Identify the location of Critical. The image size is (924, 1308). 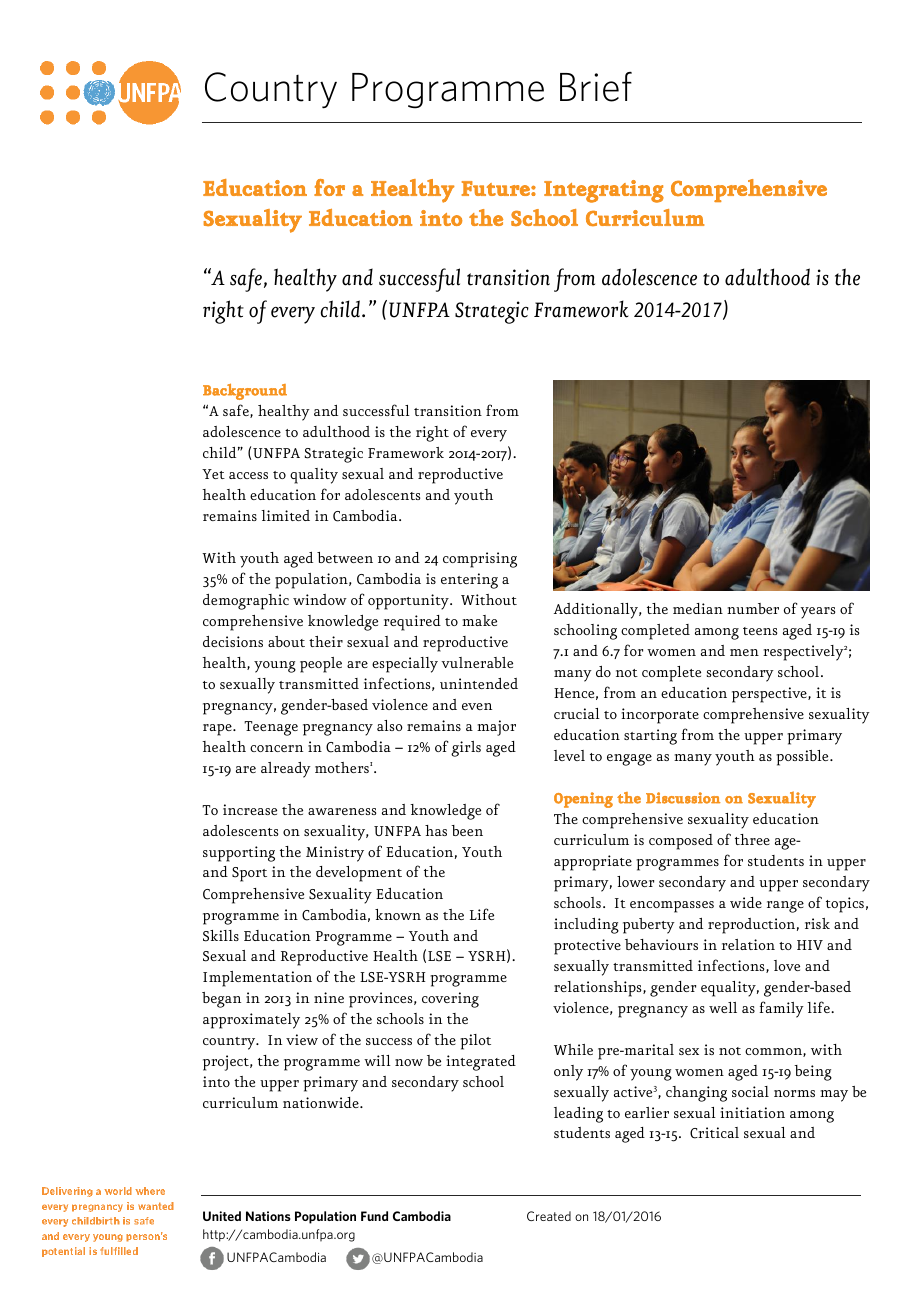
(714, 1133).
